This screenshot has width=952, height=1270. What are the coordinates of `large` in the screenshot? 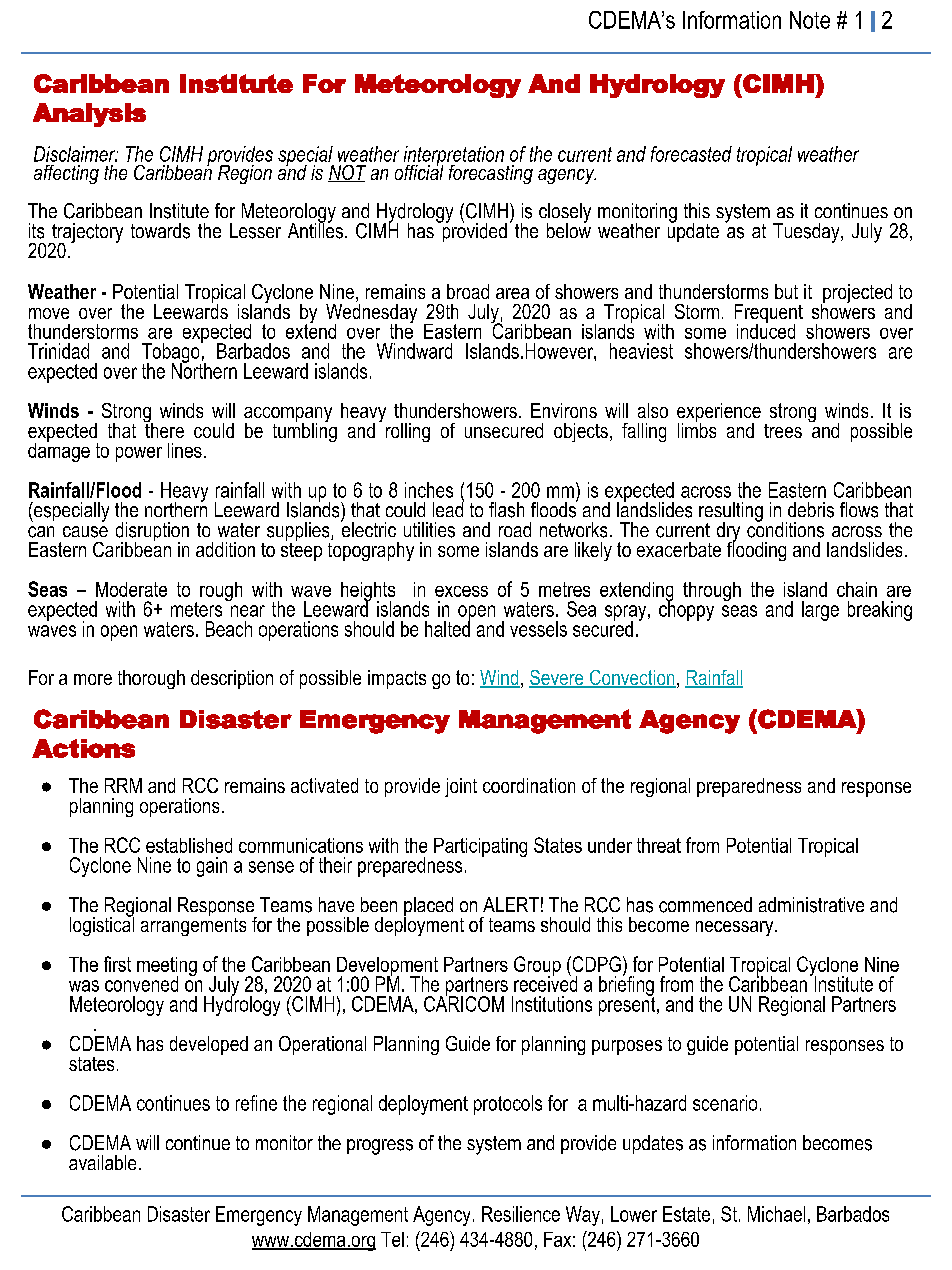 It's located at (820, 611).
